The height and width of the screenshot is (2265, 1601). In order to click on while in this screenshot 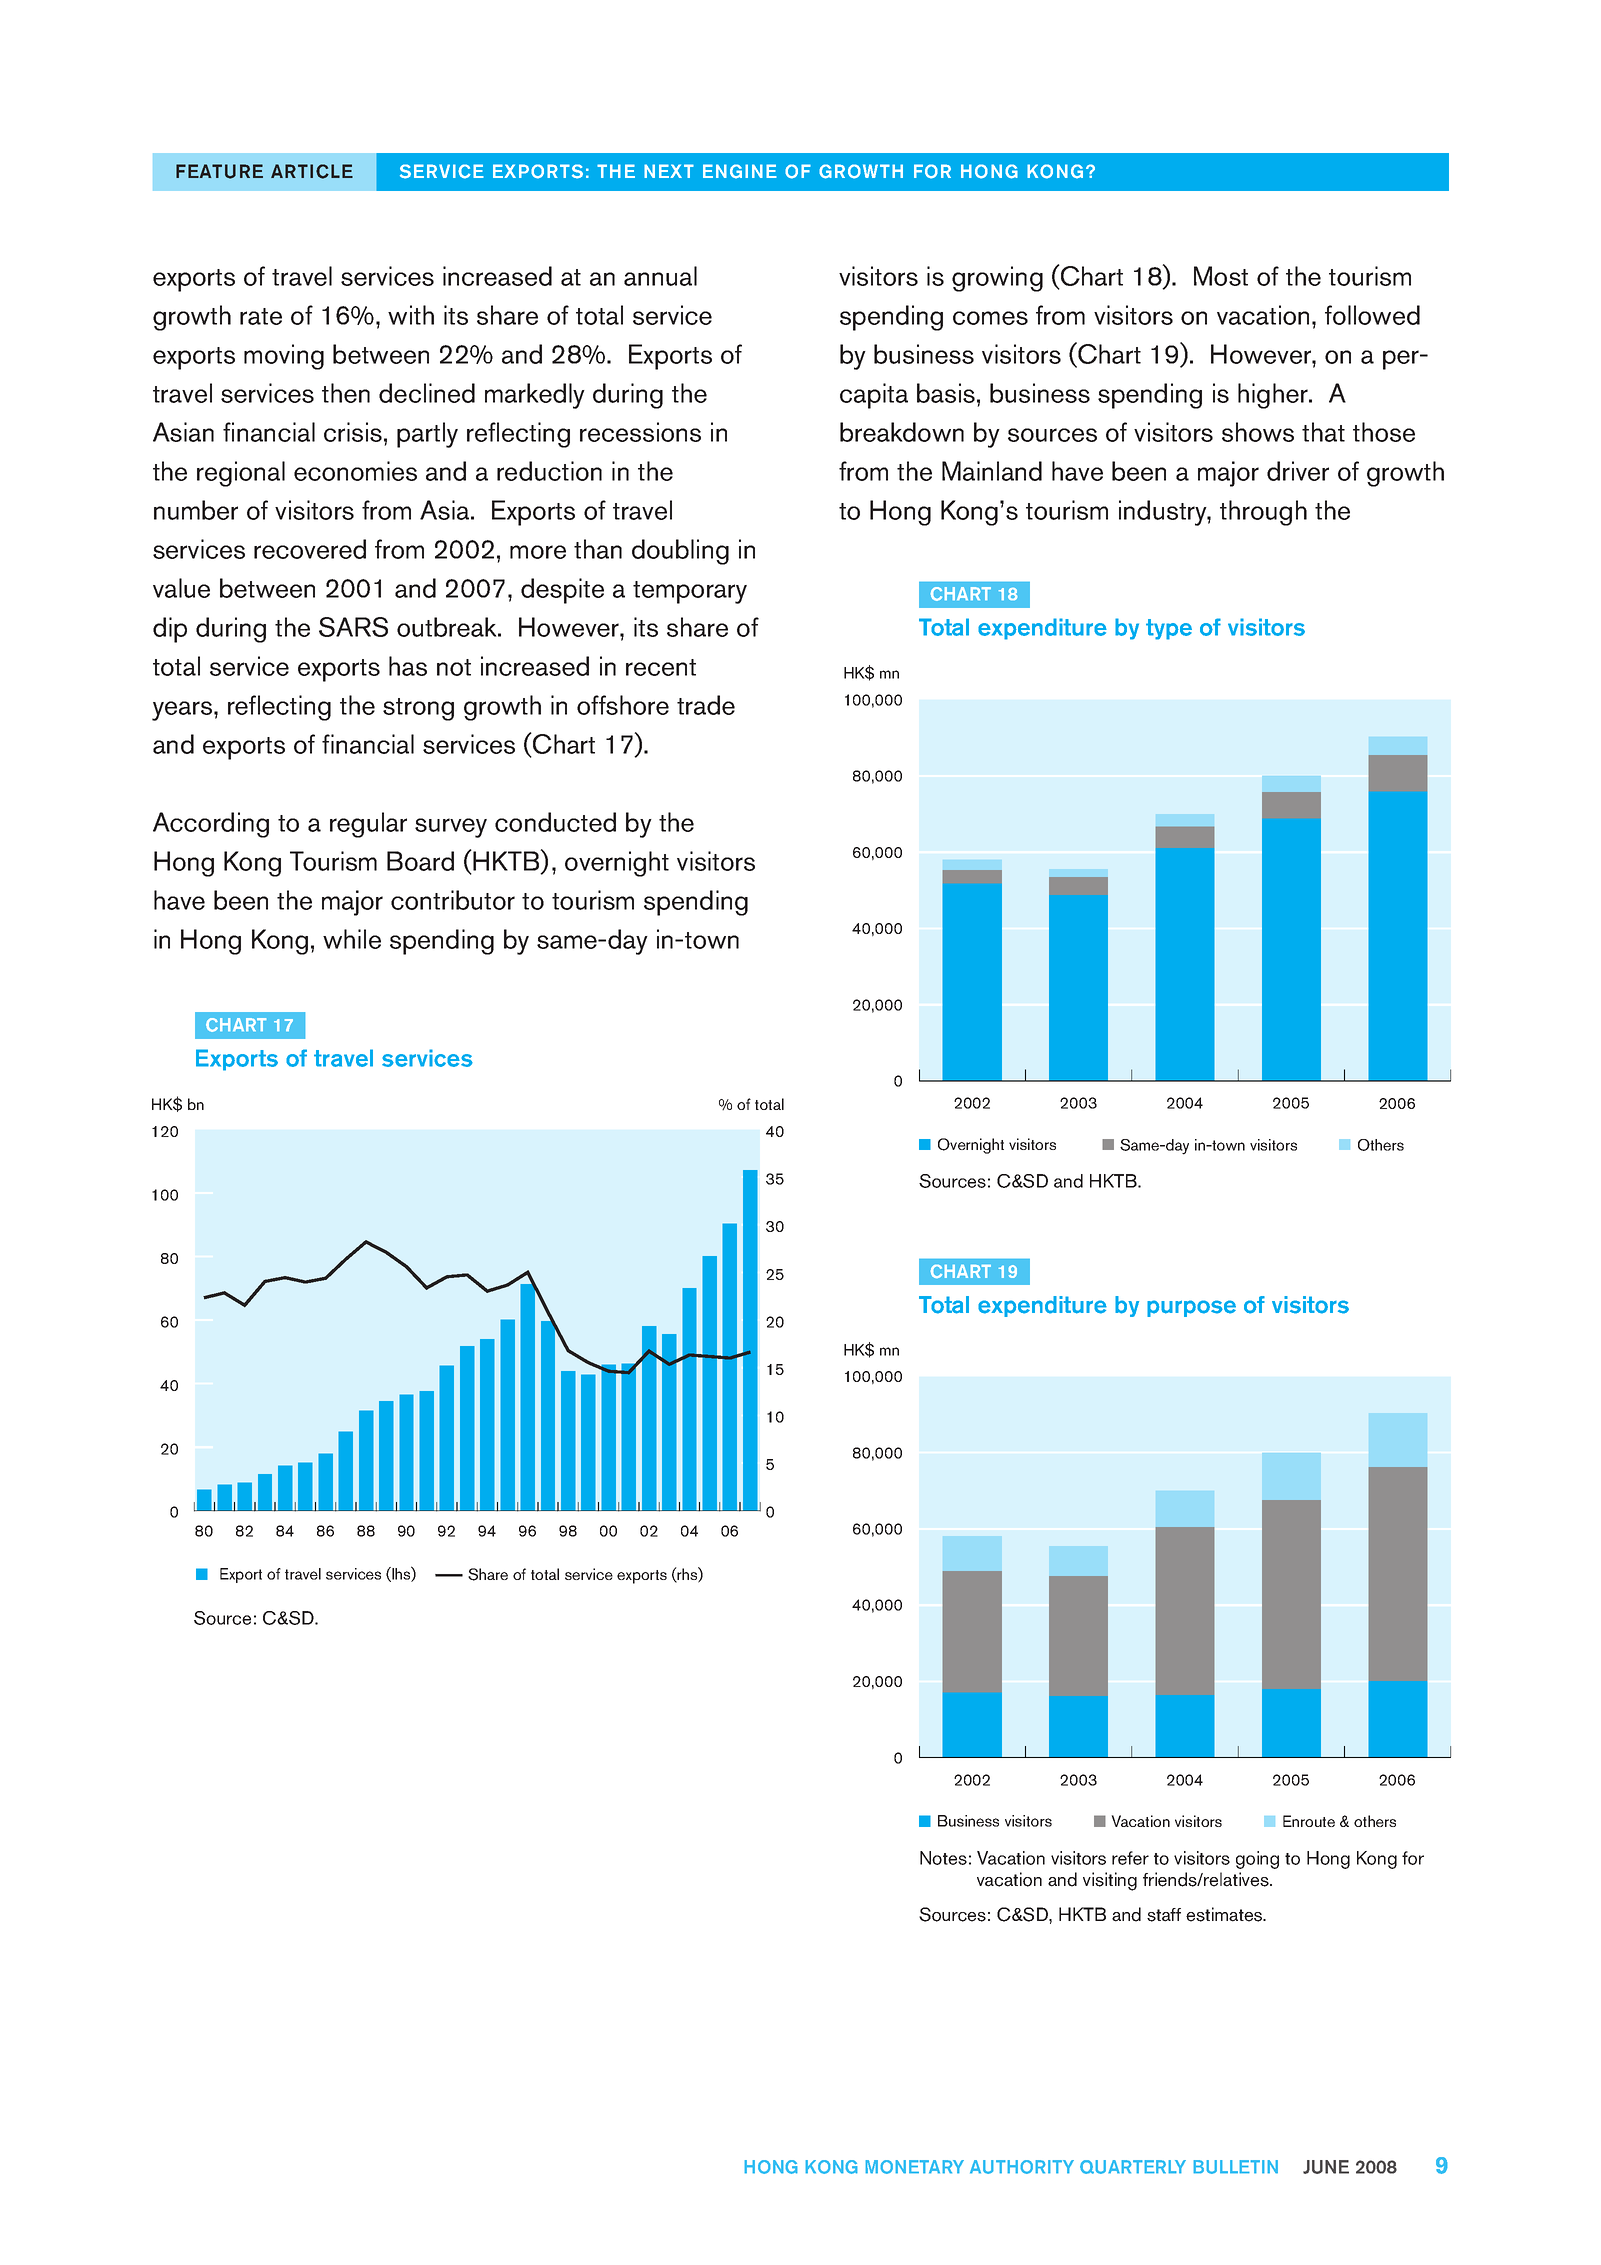, I will do `click(352, 939)`.
